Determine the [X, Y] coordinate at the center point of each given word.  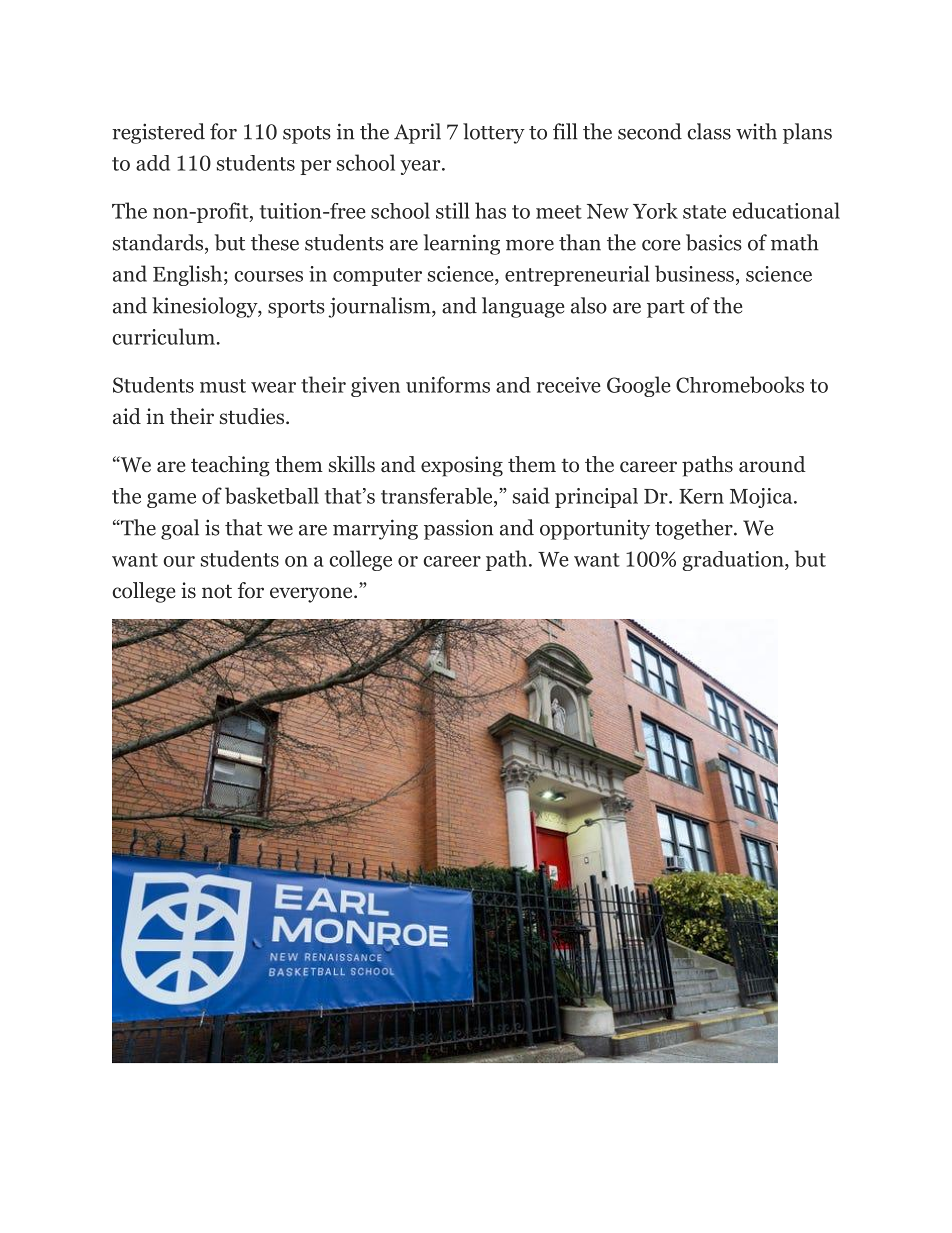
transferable [438, 497]
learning [461, 244]
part [666, 309]
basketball [272, 495]
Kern [701, 496]
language [523, 307]
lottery [494, 133]
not [217, 591]
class [709, 131]
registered [158, 133]
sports [296, 309]
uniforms [448, 384]
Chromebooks [740, 384]
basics [714, 242]
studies [253, 416]
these [275, 242]
